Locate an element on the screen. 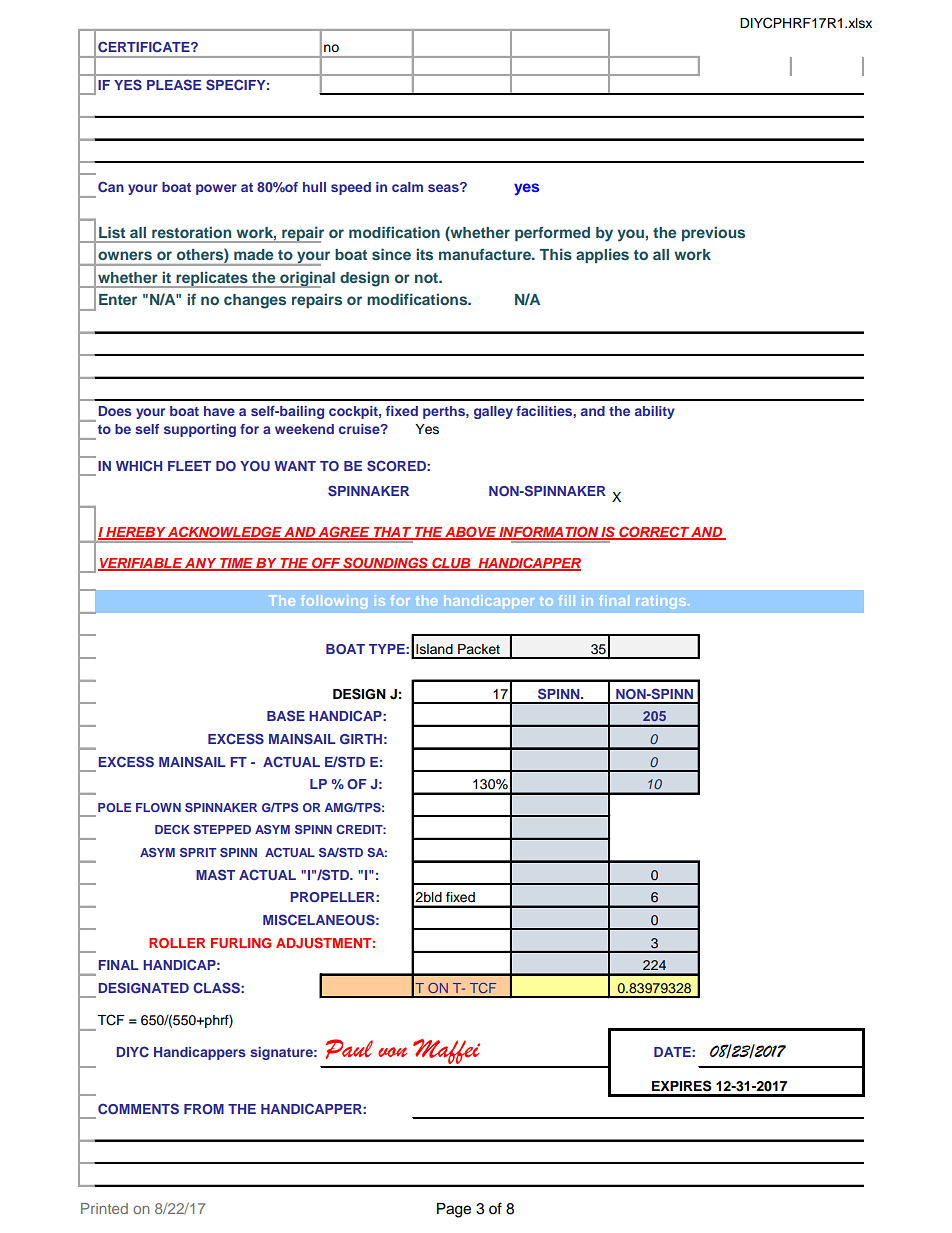 Image resolution: width=952 pixels, height=1233 pixels. Page is located at coordinates (454, 1210).
